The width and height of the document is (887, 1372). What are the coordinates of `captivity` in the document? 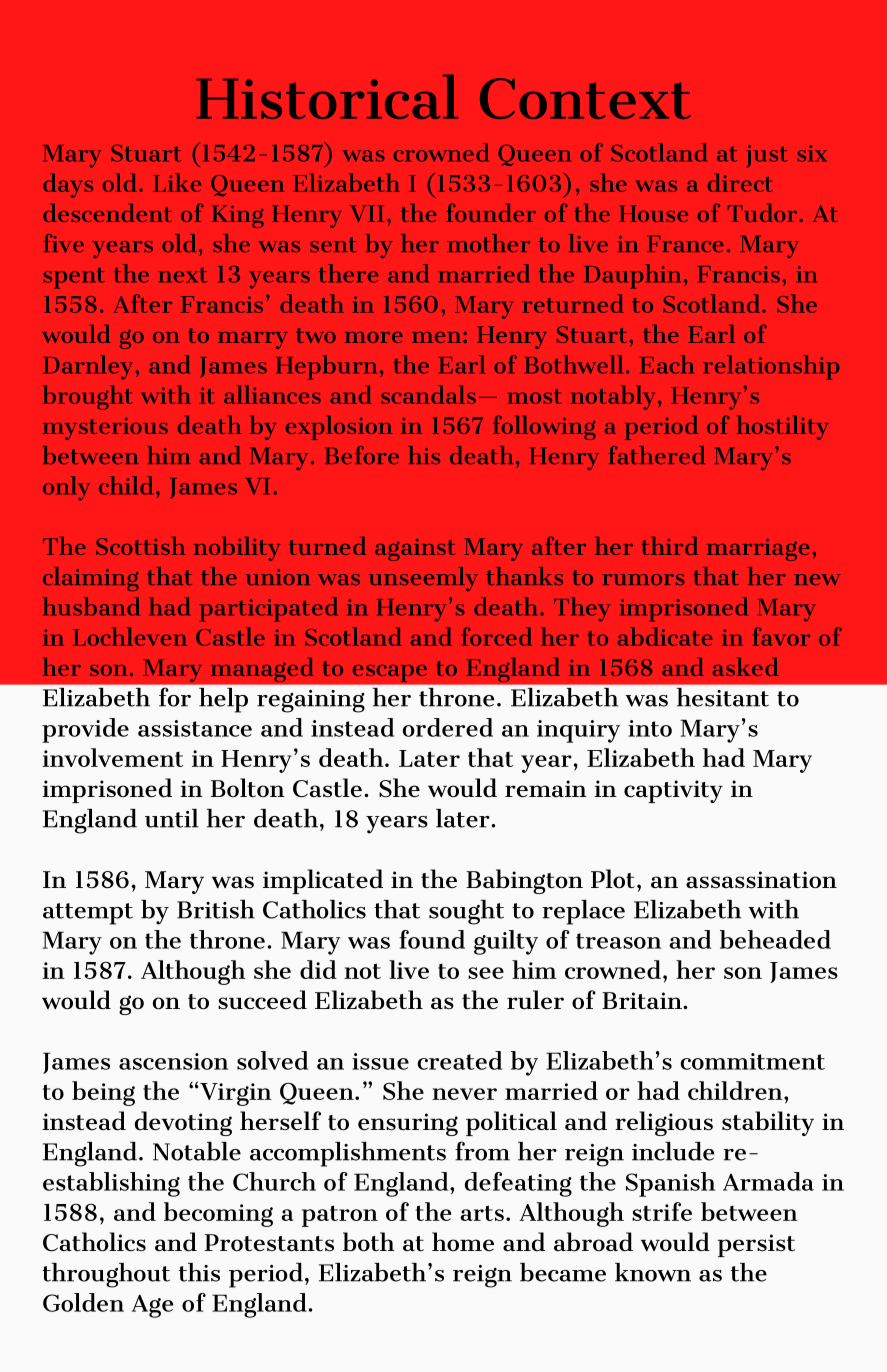 It's located at (673, 791).
